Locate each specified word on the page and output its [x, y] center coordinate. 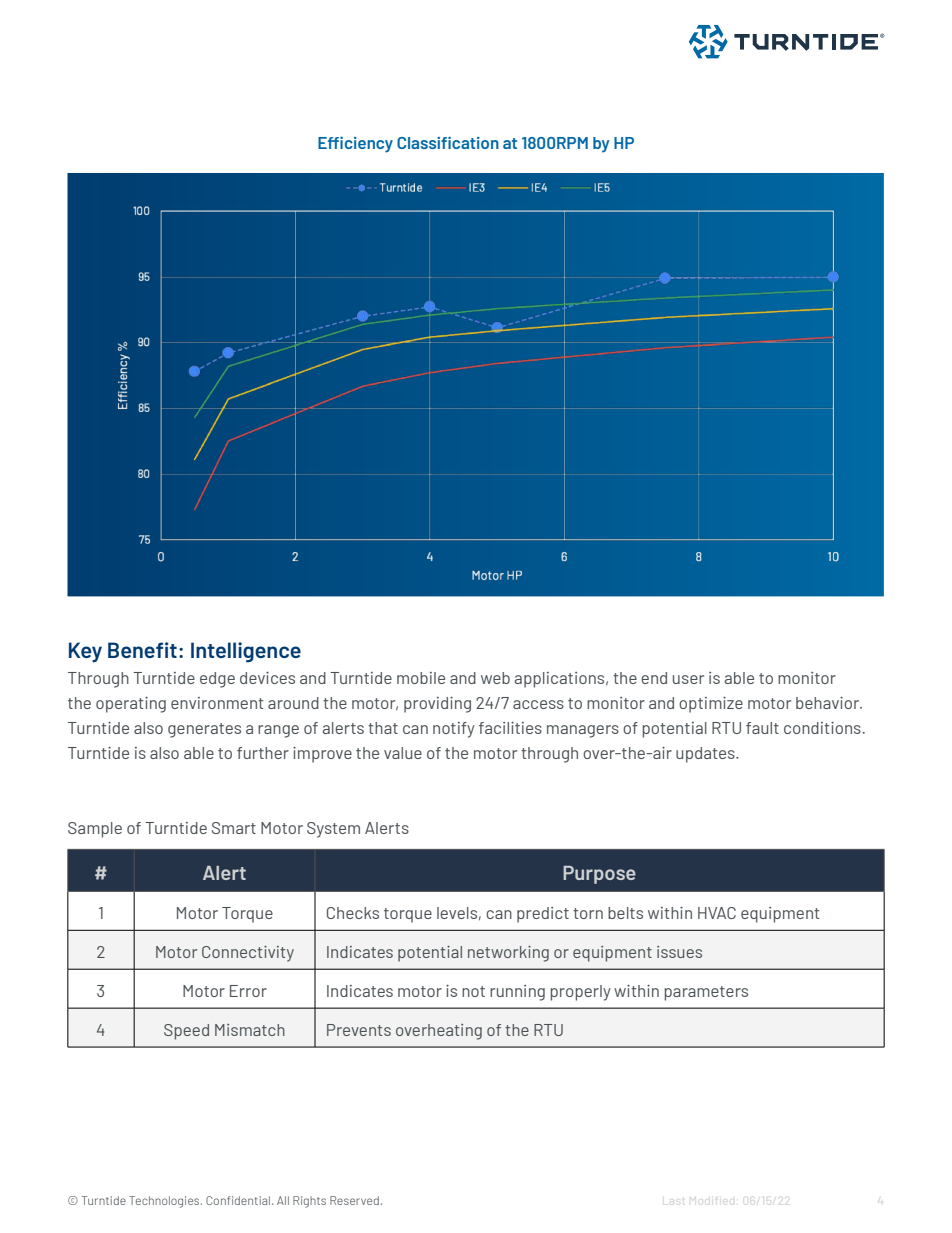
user [688, 679]
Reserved [354, 1200]
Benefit [142, 650]
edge [217, 680]
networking [508, 954]
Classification [448, 143]
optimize [711, 705]
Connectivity [248, 954]
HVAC [717, 913]
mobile [421, 678]
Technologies [165, 1202]
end [654, 678]
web [495, 678]
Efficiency [355, 144]
